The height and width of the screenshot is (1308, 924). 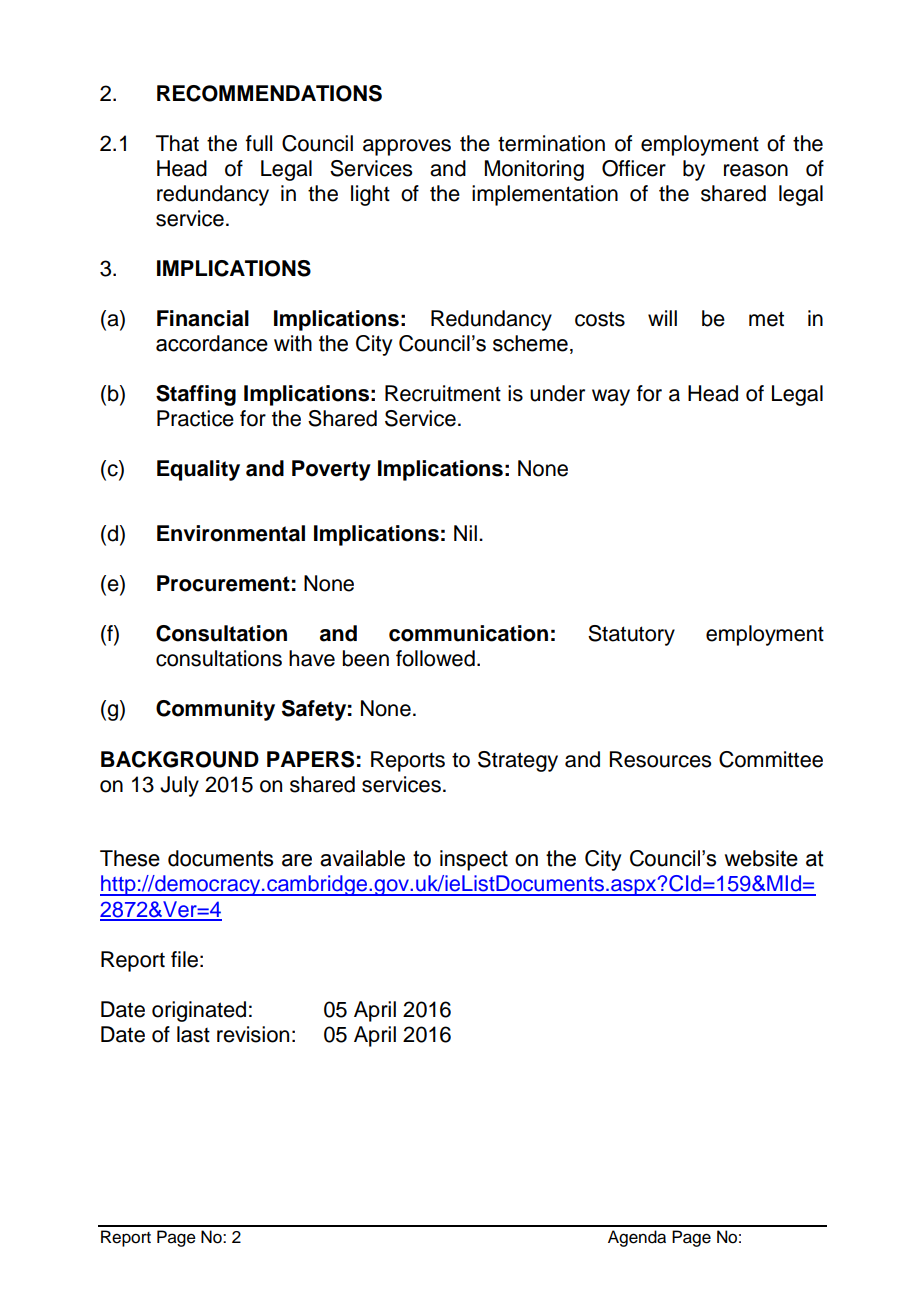 What do you see at coordinates (407, 147) in the screenshot?
I see `approves` at bounding box center [407, 147].
